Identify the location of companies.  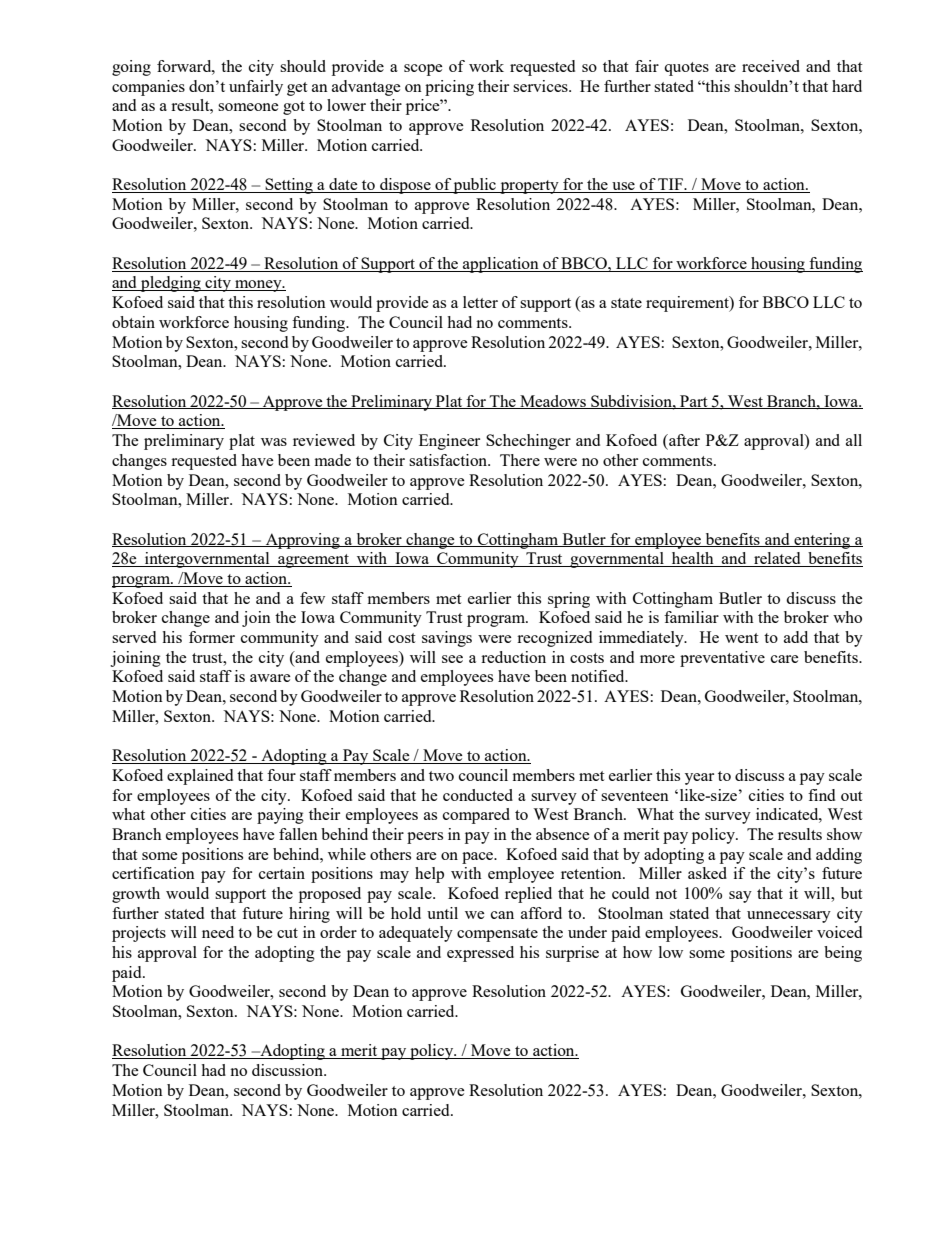
(148, 88).
